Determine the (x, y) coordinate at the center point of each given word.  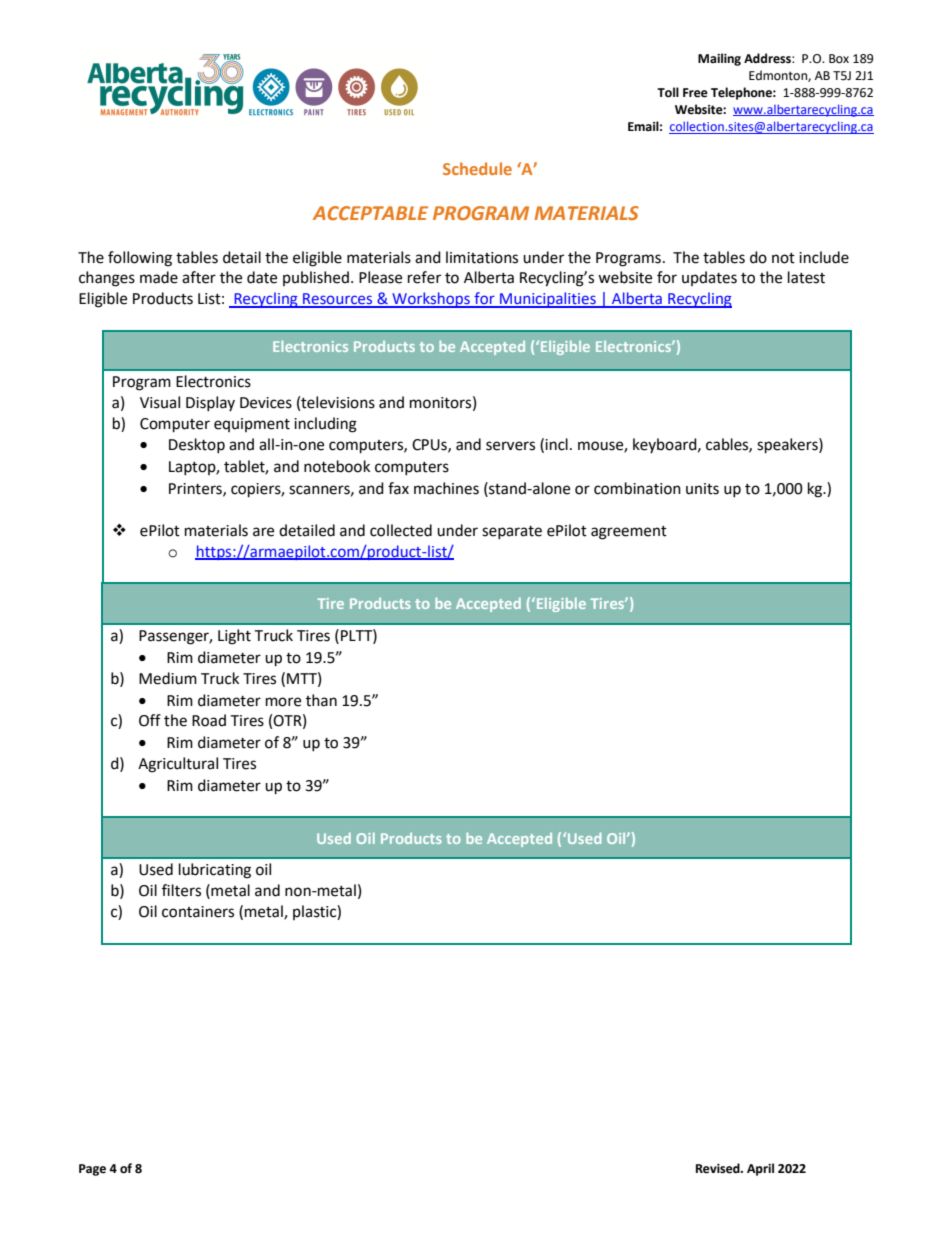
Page (92, 1170)
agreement (629, 533)
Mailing (719, 59)
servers (510, 446)
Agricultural (178, 765)
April (760, 1169)
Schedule (477, 168)
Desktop (197, 445)
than (321, 700)
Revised (719, 1168)
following (140, 259)
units (702, 489)
